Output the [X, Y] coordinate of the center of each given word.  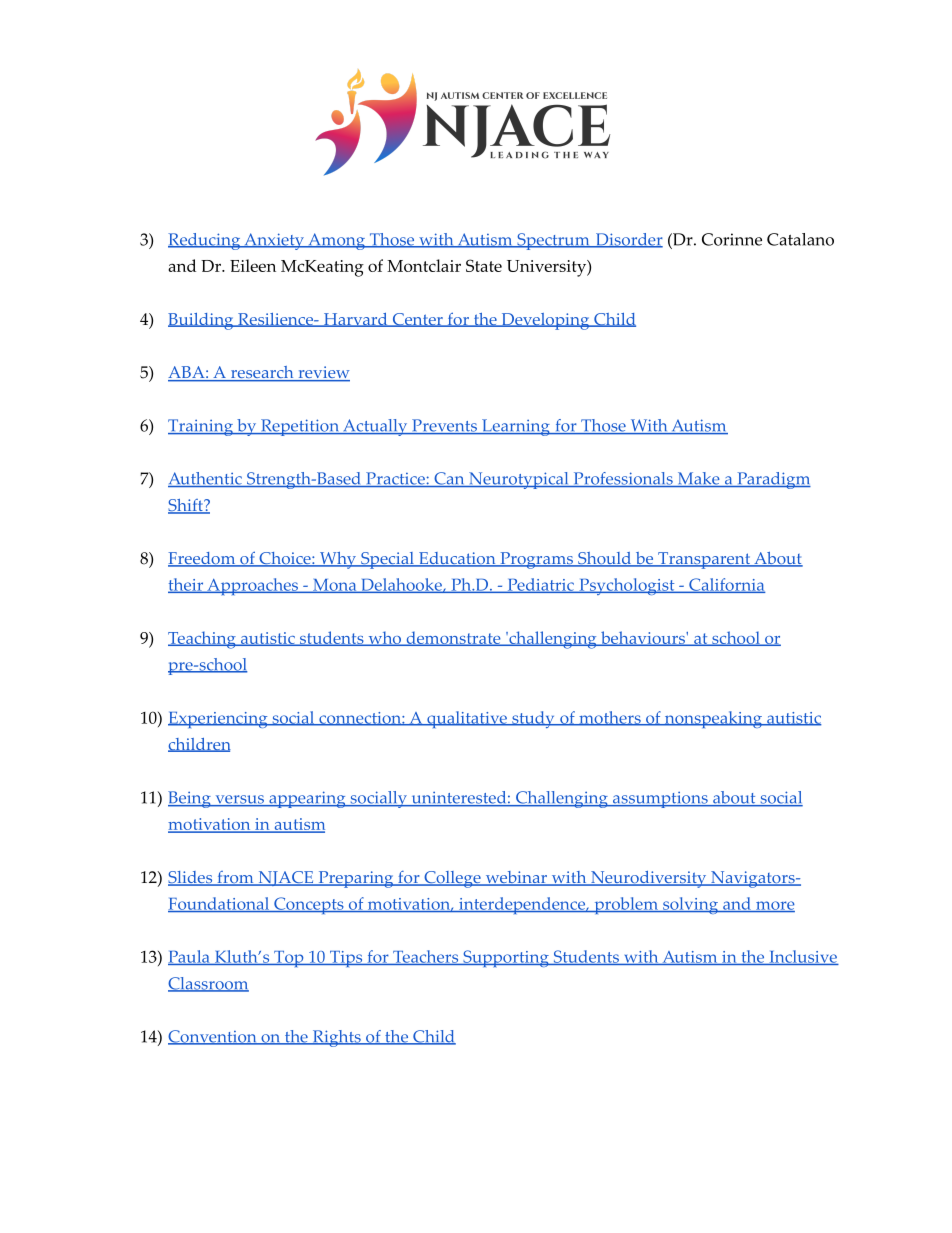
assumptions [660, 800]
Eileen [253, 265]
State [484, 265]
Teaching [203, 640]
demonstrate [453, 638]
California [726, 585]
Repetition [300, 427]
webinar [516, 878]
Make [698, 479]
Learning [516, 427]
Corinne [732, 239]
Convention [213, 1037]
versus [239, 800]
